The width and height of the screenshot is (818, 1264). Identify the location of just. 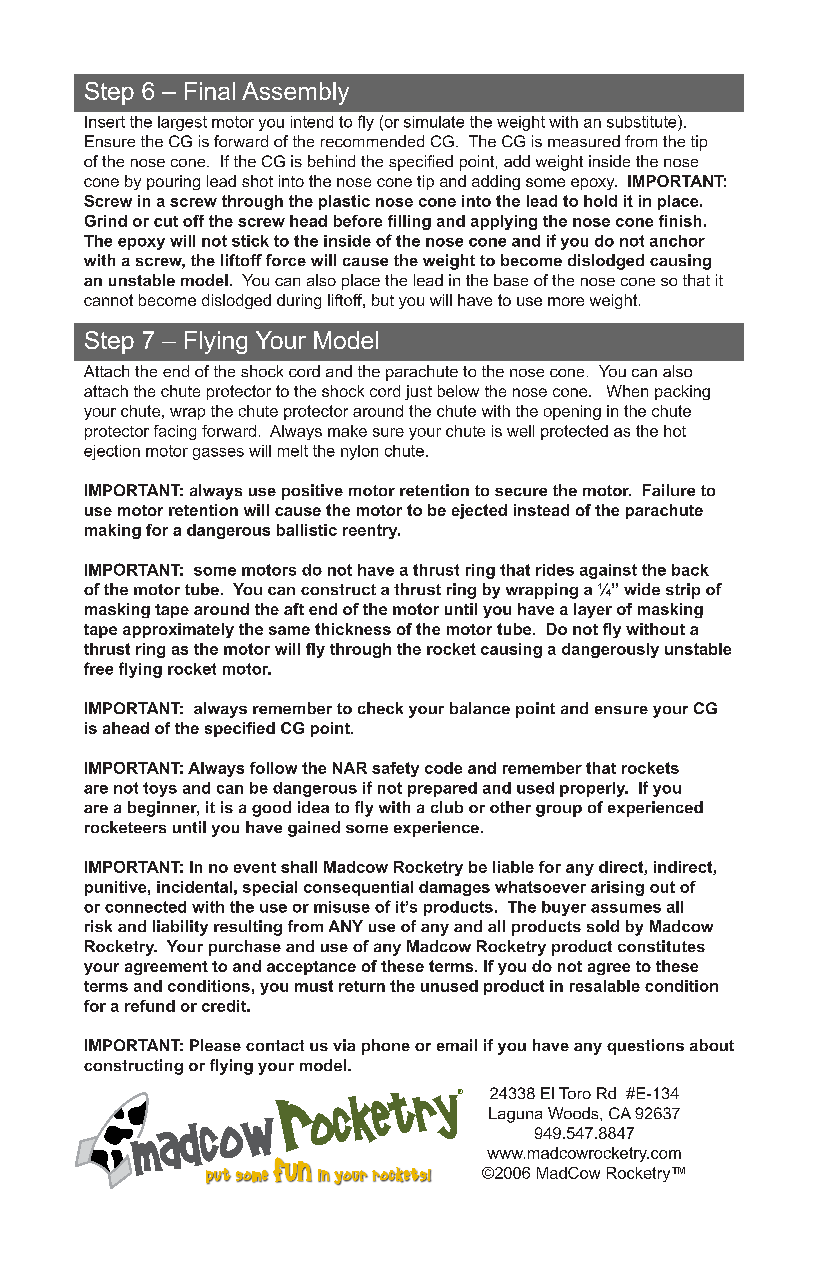
(418, 392).
